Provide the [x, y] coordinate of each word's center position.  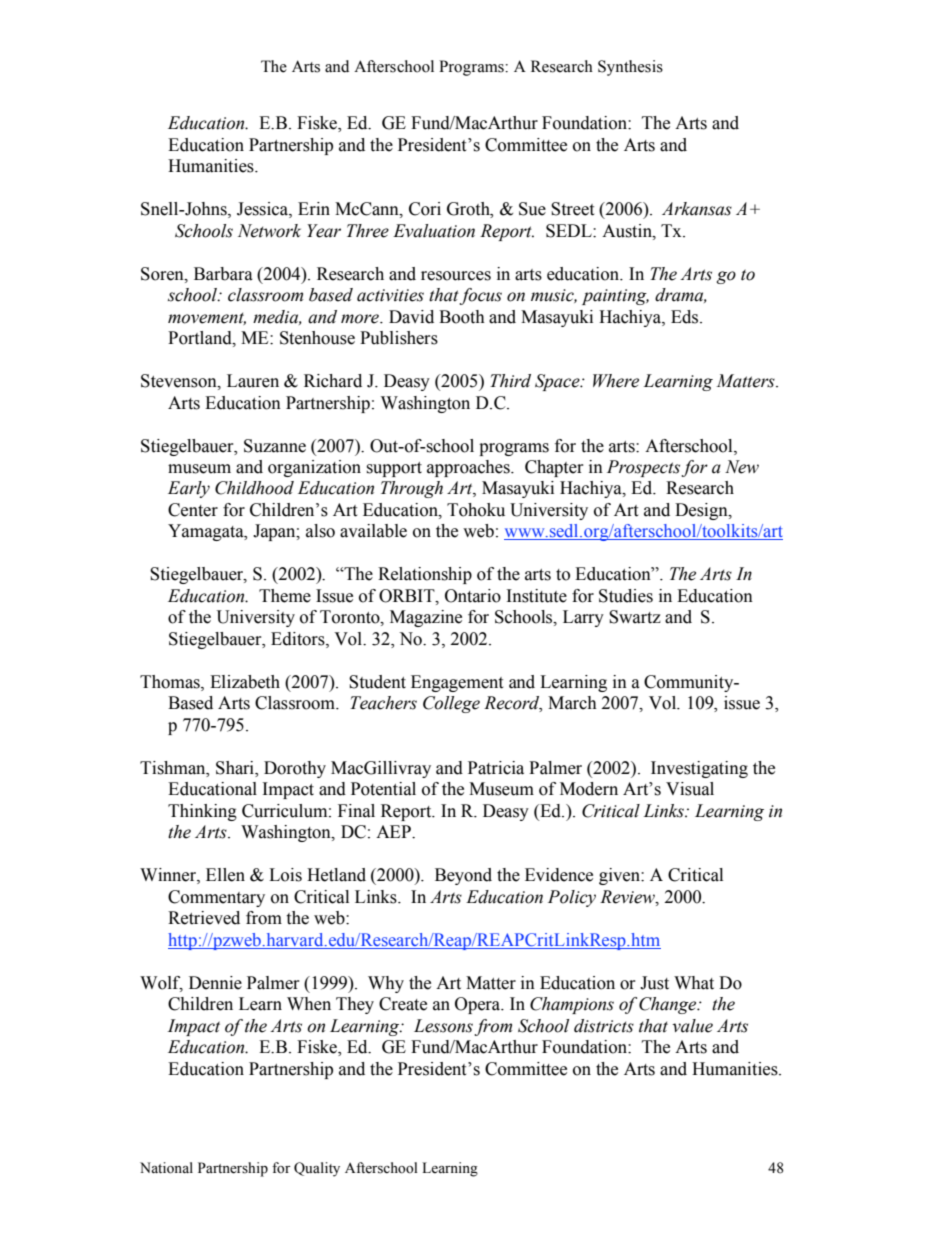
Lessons [443, 1026]
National [166, 1168]
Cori [425, 209]
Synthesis [630, 68]
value [692, 1026]
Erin [314, 208]
